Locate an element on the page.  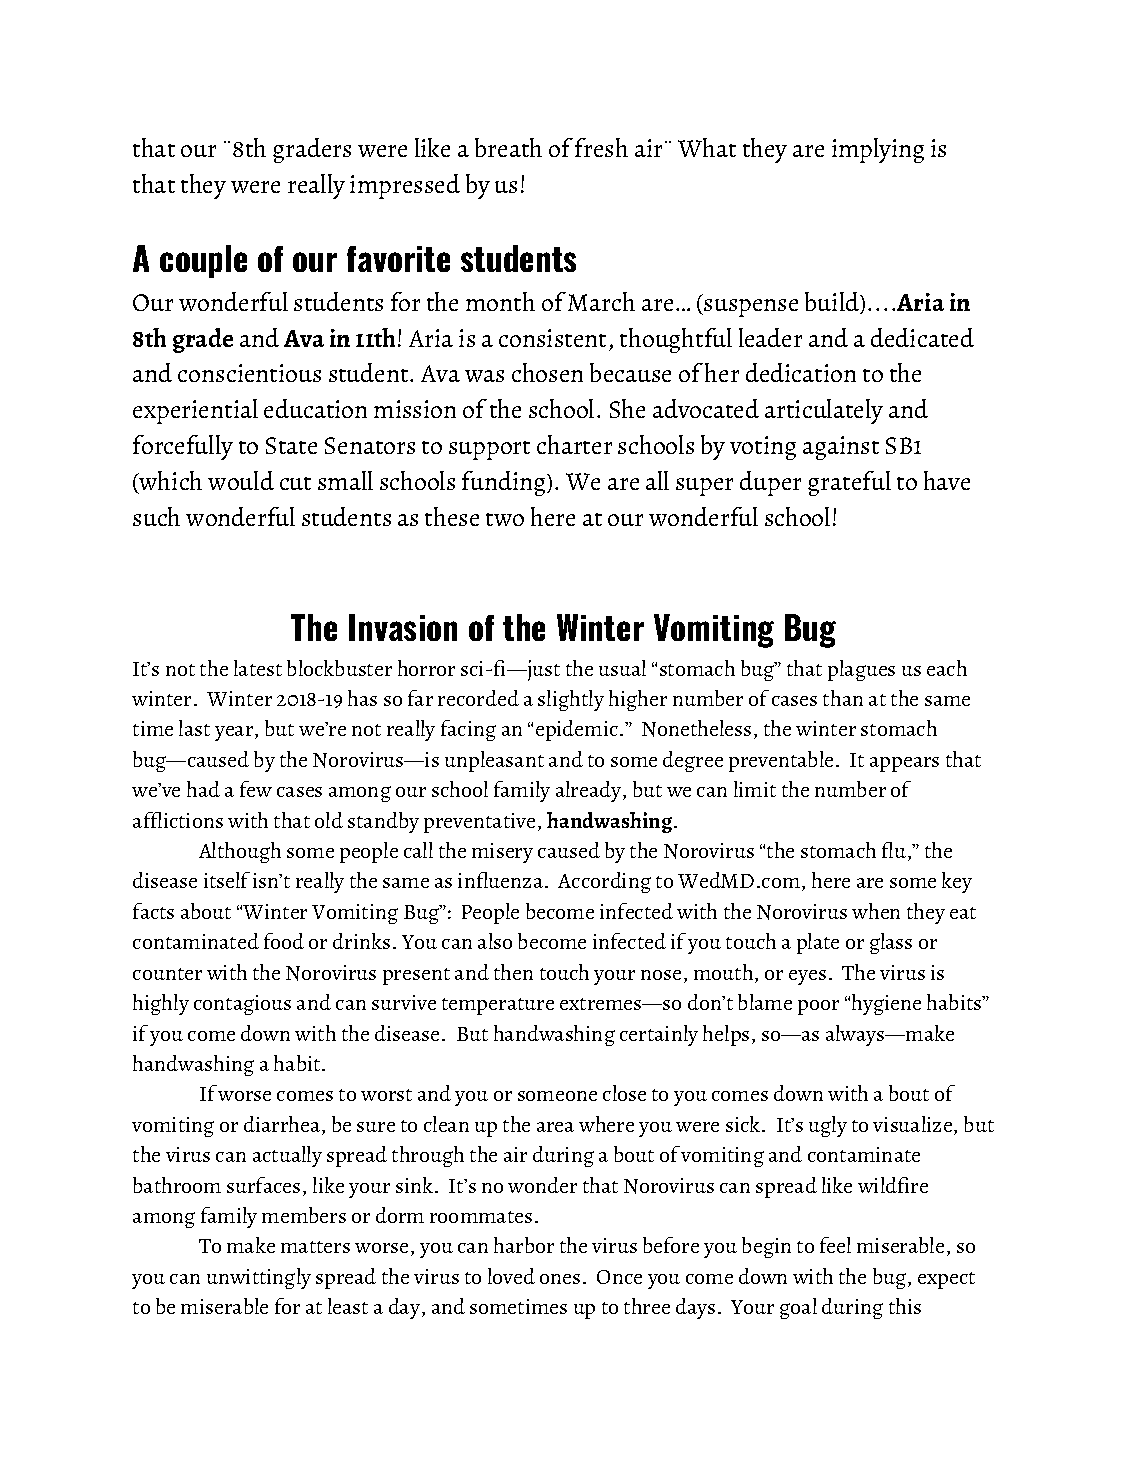
would is located at coordinates (241, 480).
